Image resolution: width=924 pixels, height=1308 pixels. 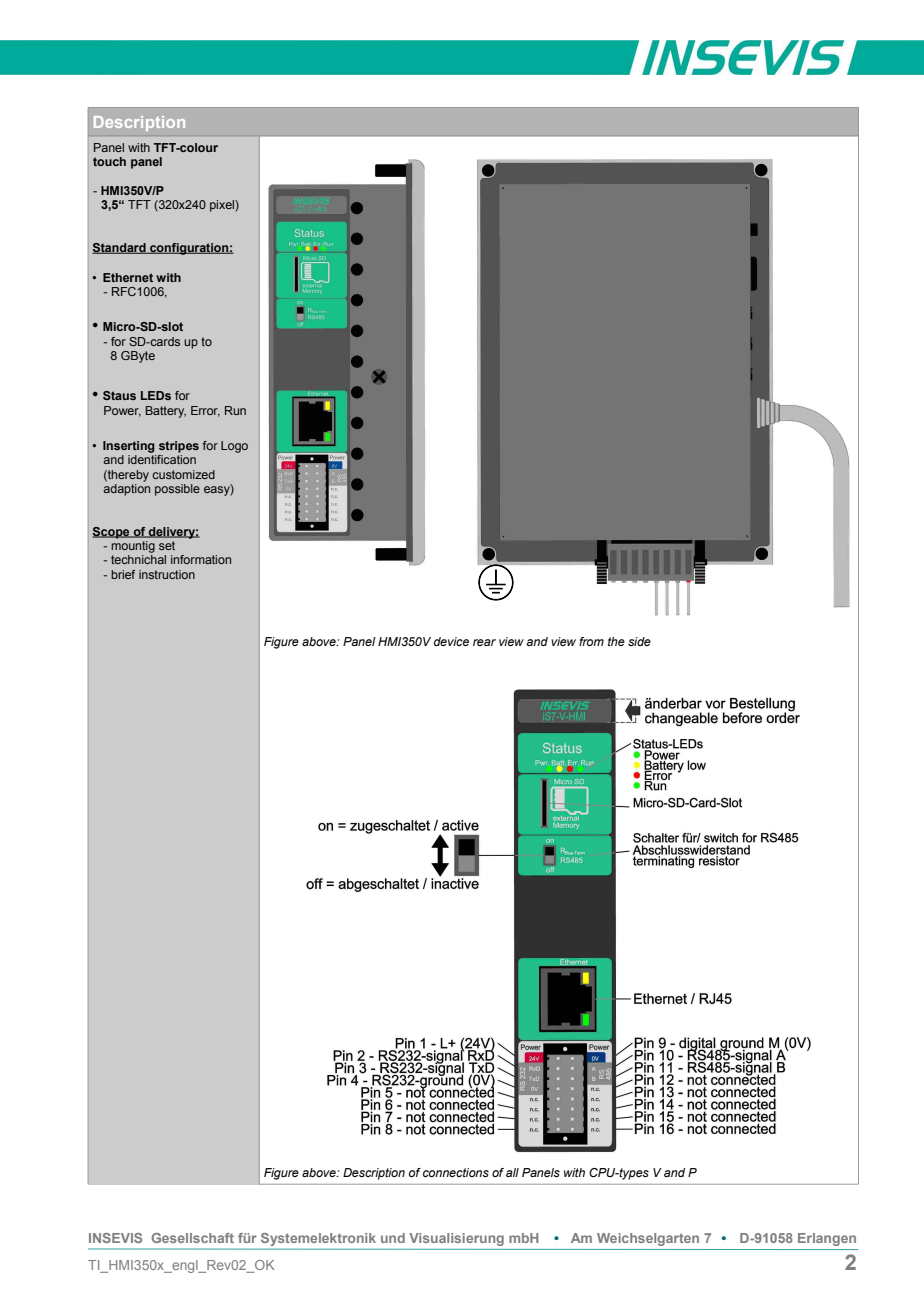 What do you see at coordinates (193, 1238) in the screenshot?
I see `Gesellschaft` at bounding box center [193, 1238].
